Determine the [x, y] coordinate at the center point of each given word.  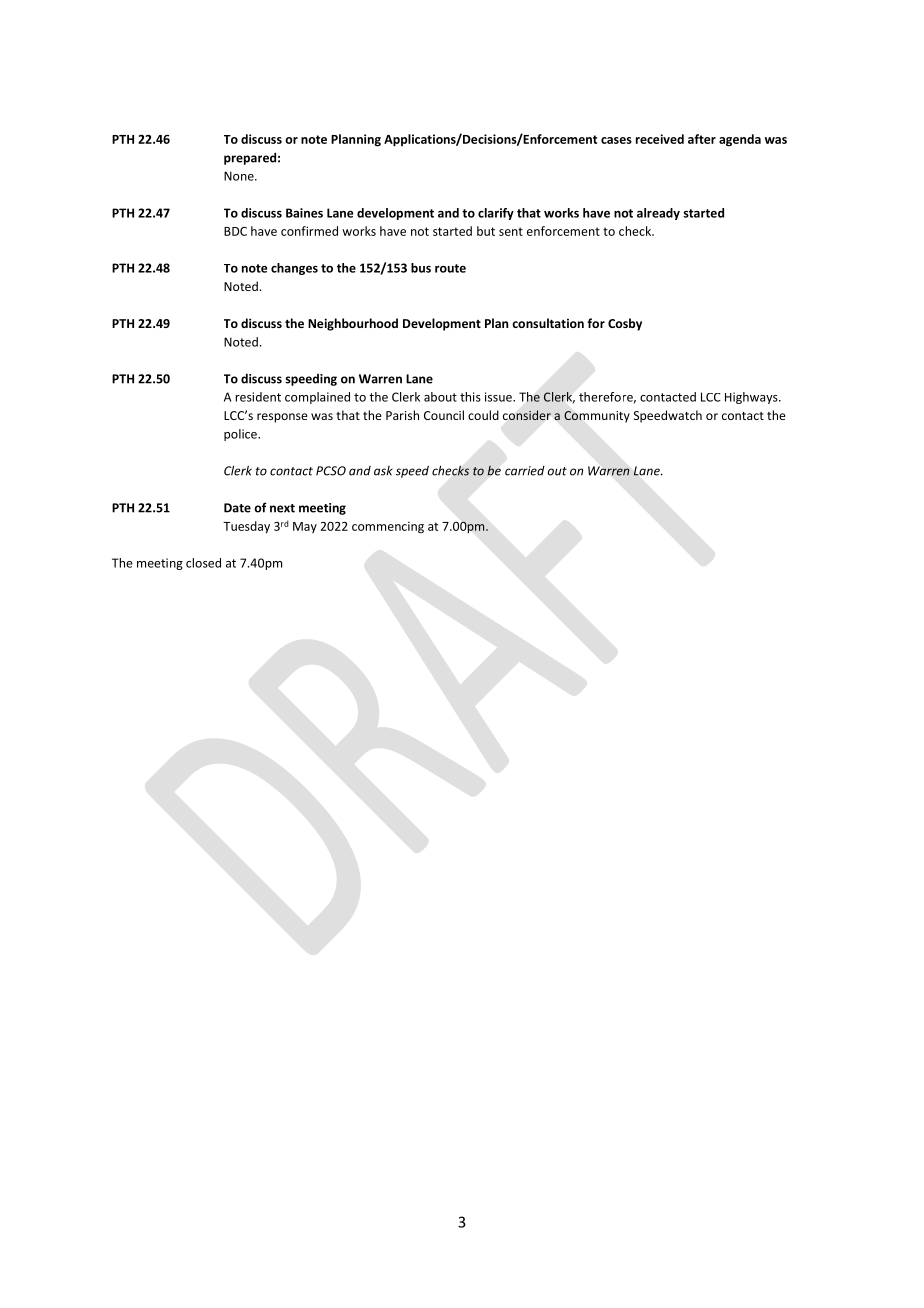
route [450, 268]
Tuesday [246, 527]
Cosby [625, 324]
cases [616, 140]
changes [294, 269]
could [483, 415]
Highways [752, 398]
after [702, 139]
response [282, 418]
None [240, 176]
